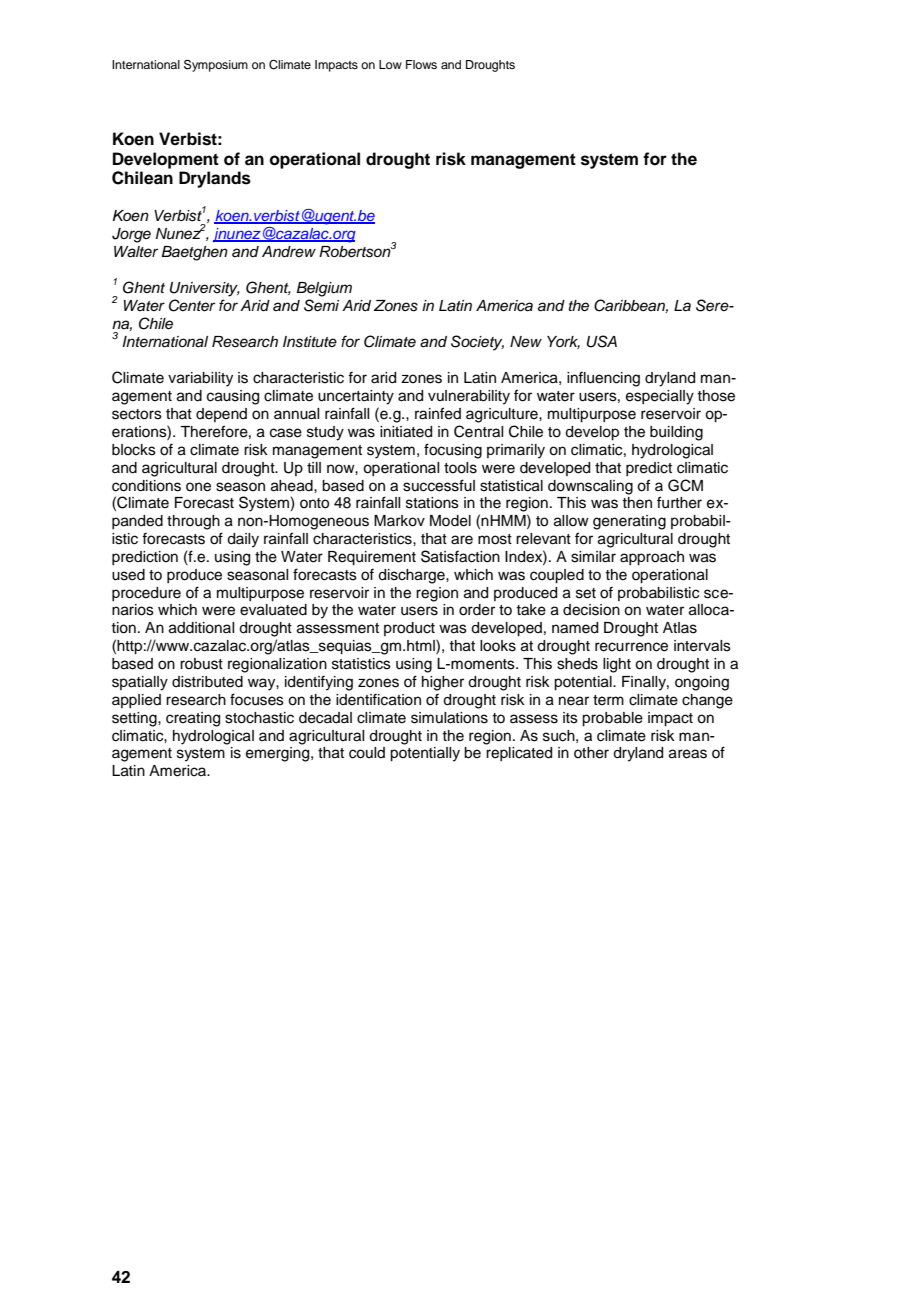 This screenshot has height=1308, width=924. What do you see at coordinates (612, 719) in the screenshot?
I see `probable` at bounding box center [612, 719].
